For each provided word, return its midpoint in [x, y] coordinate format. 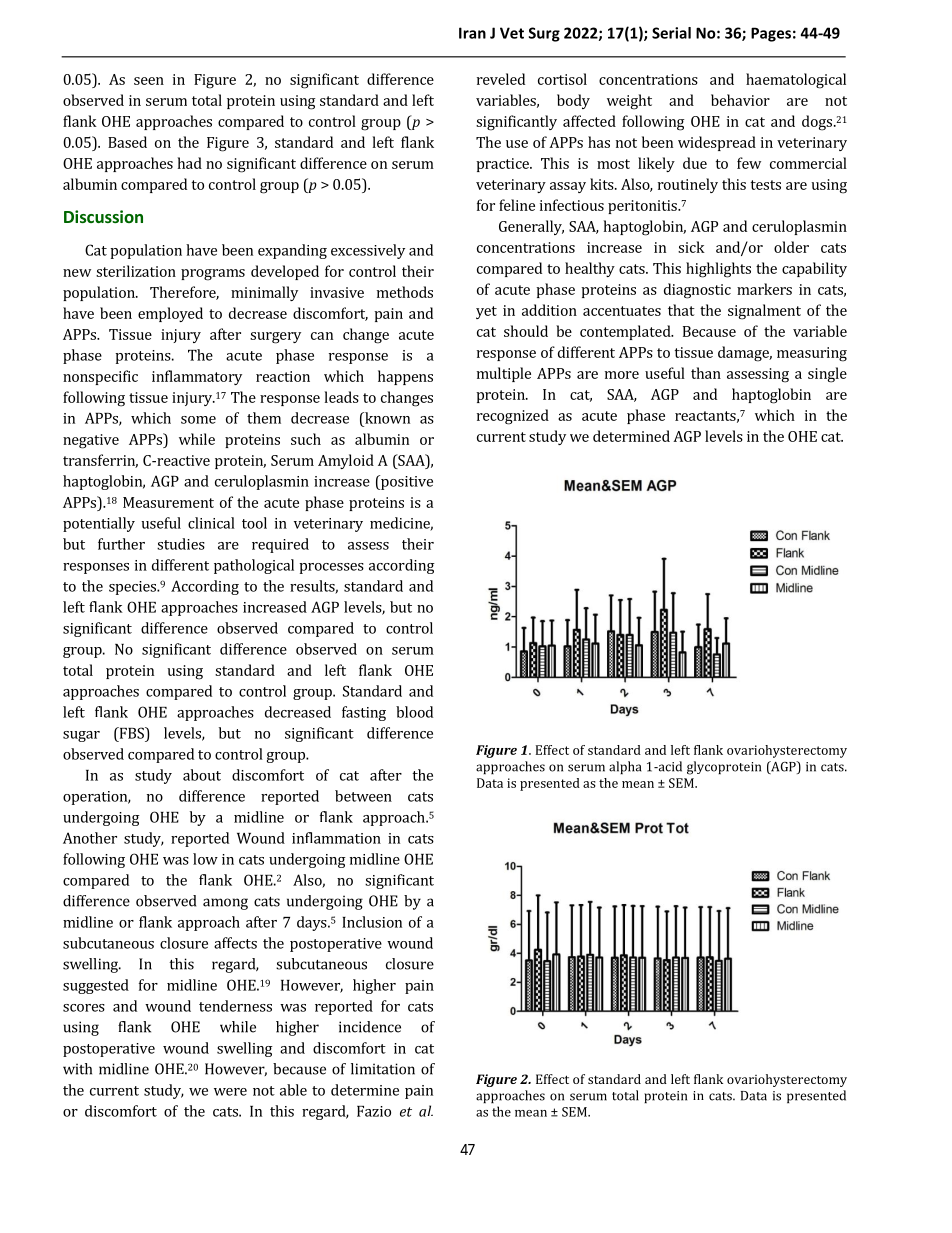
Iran [472, 33]
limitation [383, 1069]
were [230, 1092]
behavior [740, 100]
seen [149, 81]
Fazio [374, 1111]
